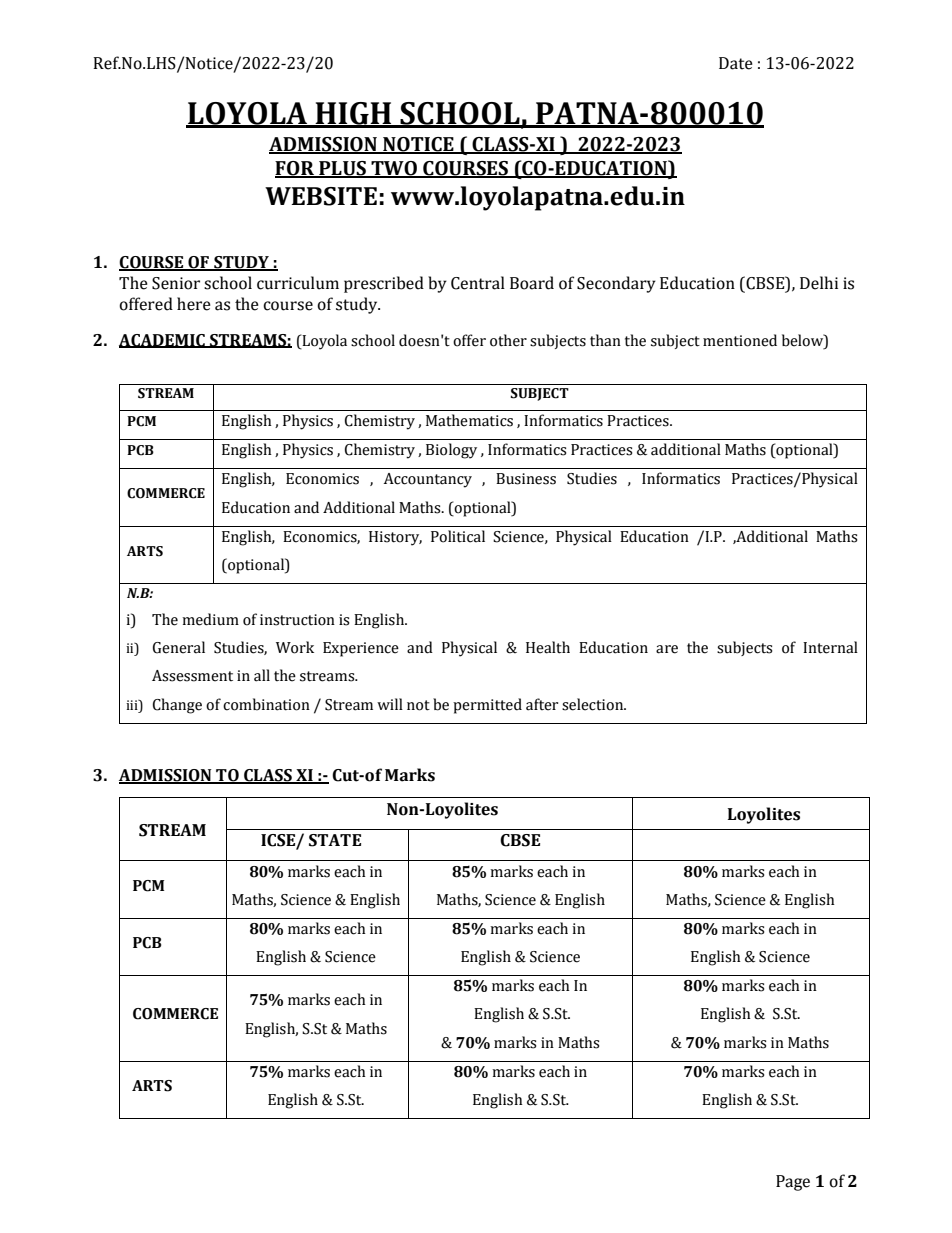  I want to click on ACADEMIC, so click(163, 341).
